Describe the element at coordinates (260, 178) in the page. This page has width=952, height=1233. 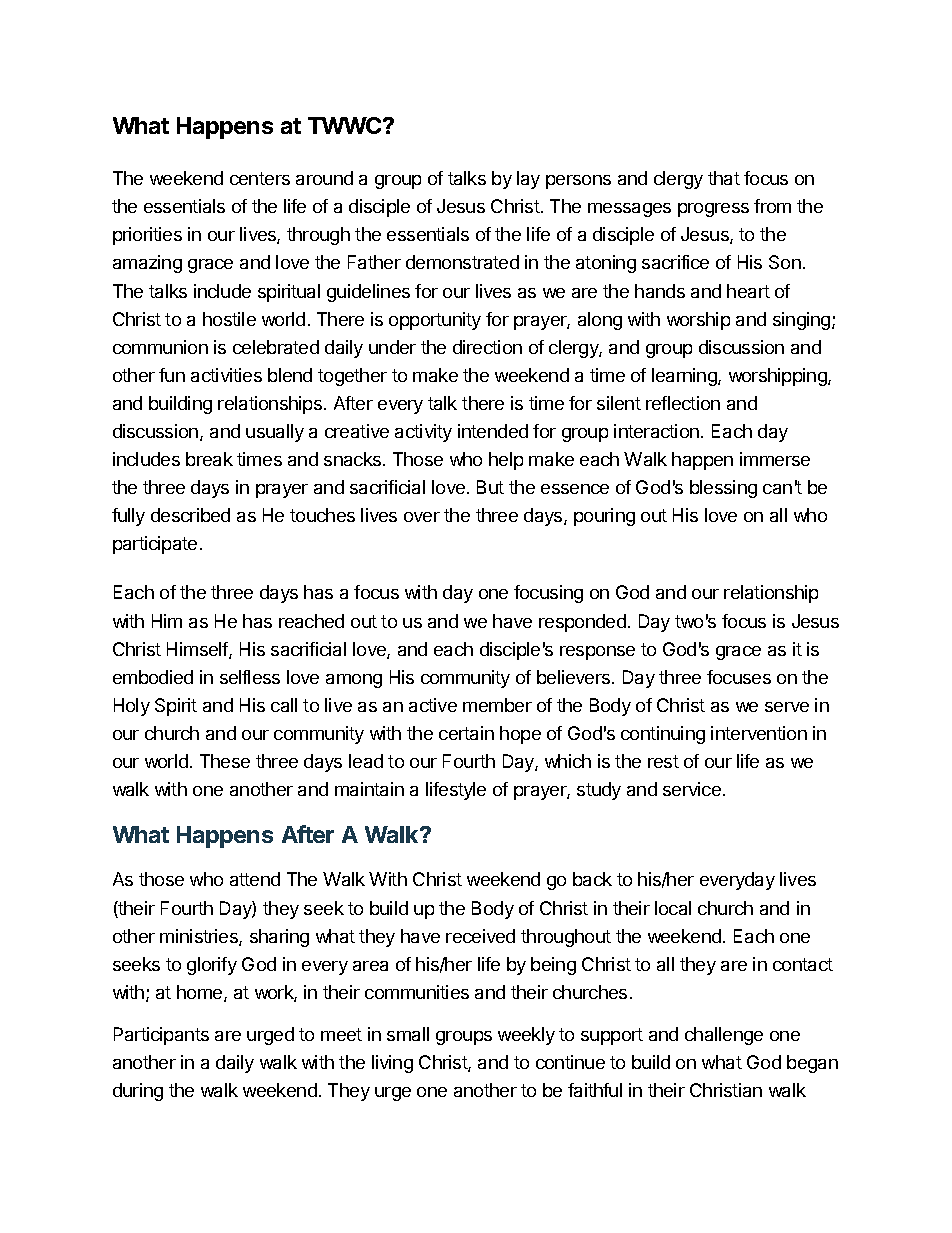
I see `centers` at that location.
